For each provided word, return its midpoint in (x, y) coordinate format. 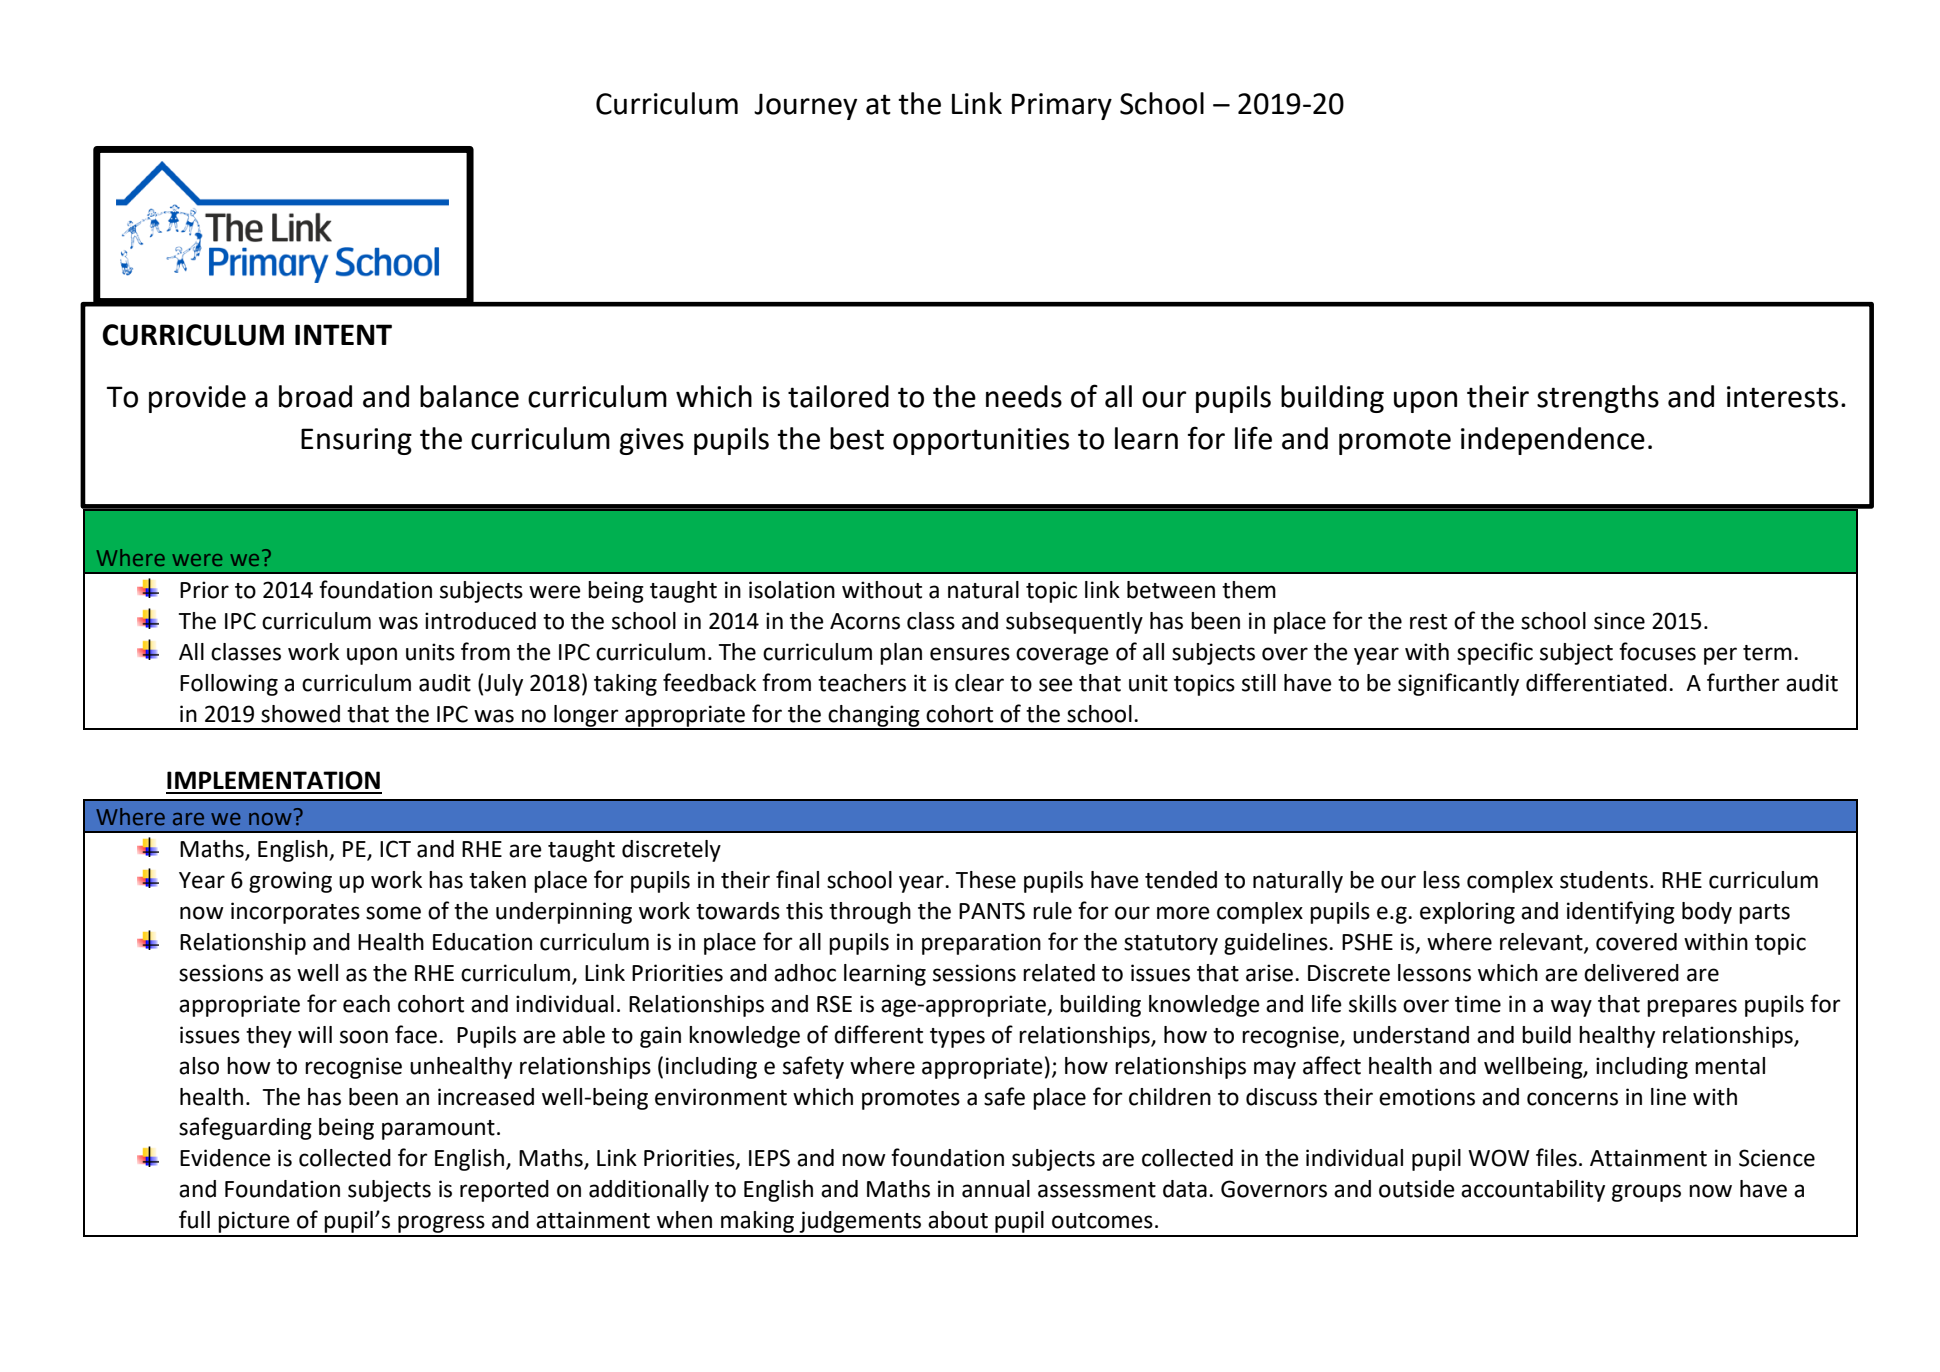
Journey (805, 106)
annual (996, 1189)
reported (504, 1191)
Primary (1062, 106)
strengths (1598, 399)
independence (1553, 441)
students (1604, 880)
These (986, 880)
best (857, 438)
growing (290, 882)
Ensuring (356, 441)
